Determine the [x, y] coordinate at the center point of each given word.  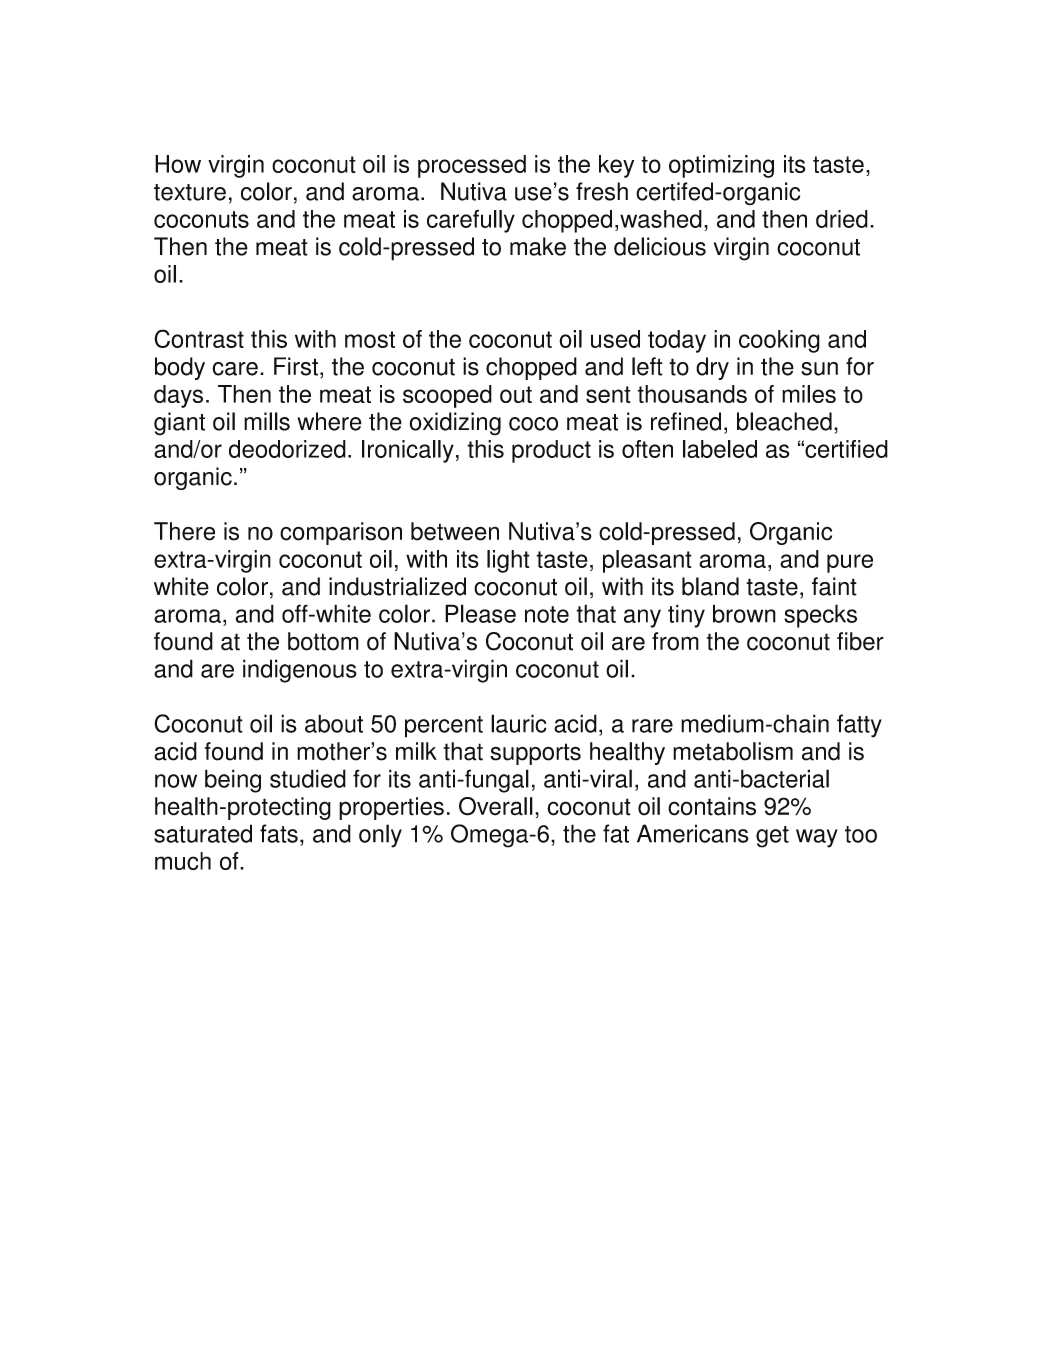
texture [190, 192]
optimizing [721, 166]
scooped [447, 396]
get [772, 837]
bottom [323, 641]
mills [267, 421]
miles [809, 394]
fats [279, 833]
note [547, 614]
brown [744, 613]
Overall [496, 806]
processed [472, 166]
